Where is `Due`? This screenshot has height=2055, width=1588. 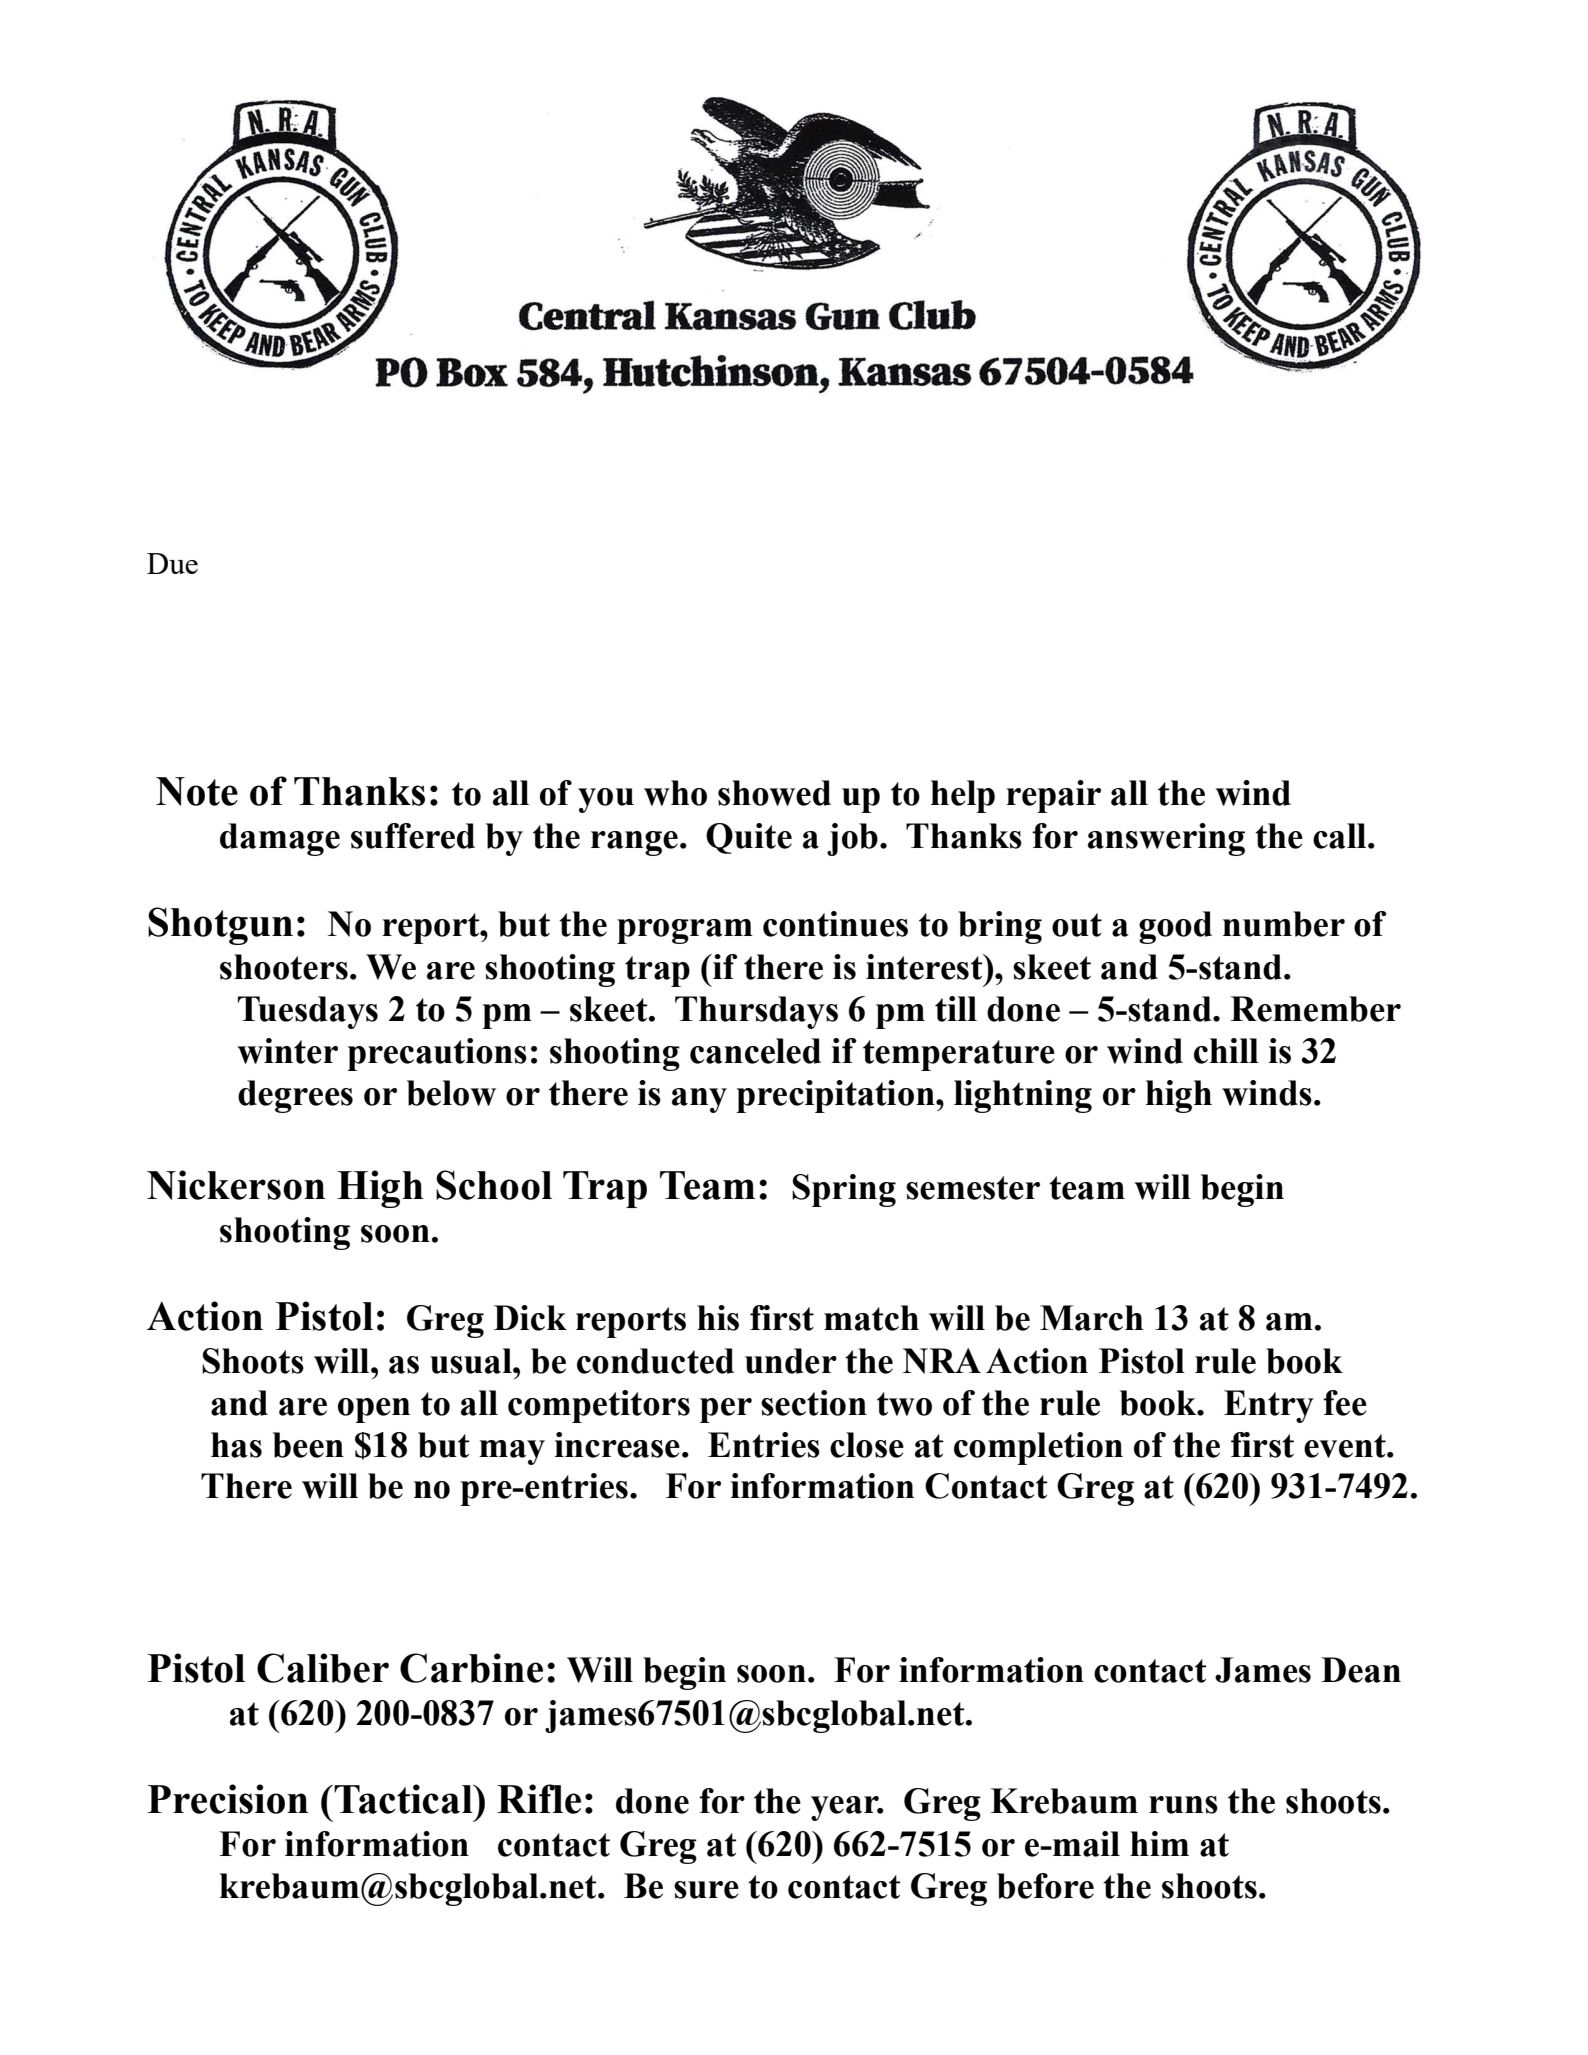 Due is located at coordinates (172, 563).
